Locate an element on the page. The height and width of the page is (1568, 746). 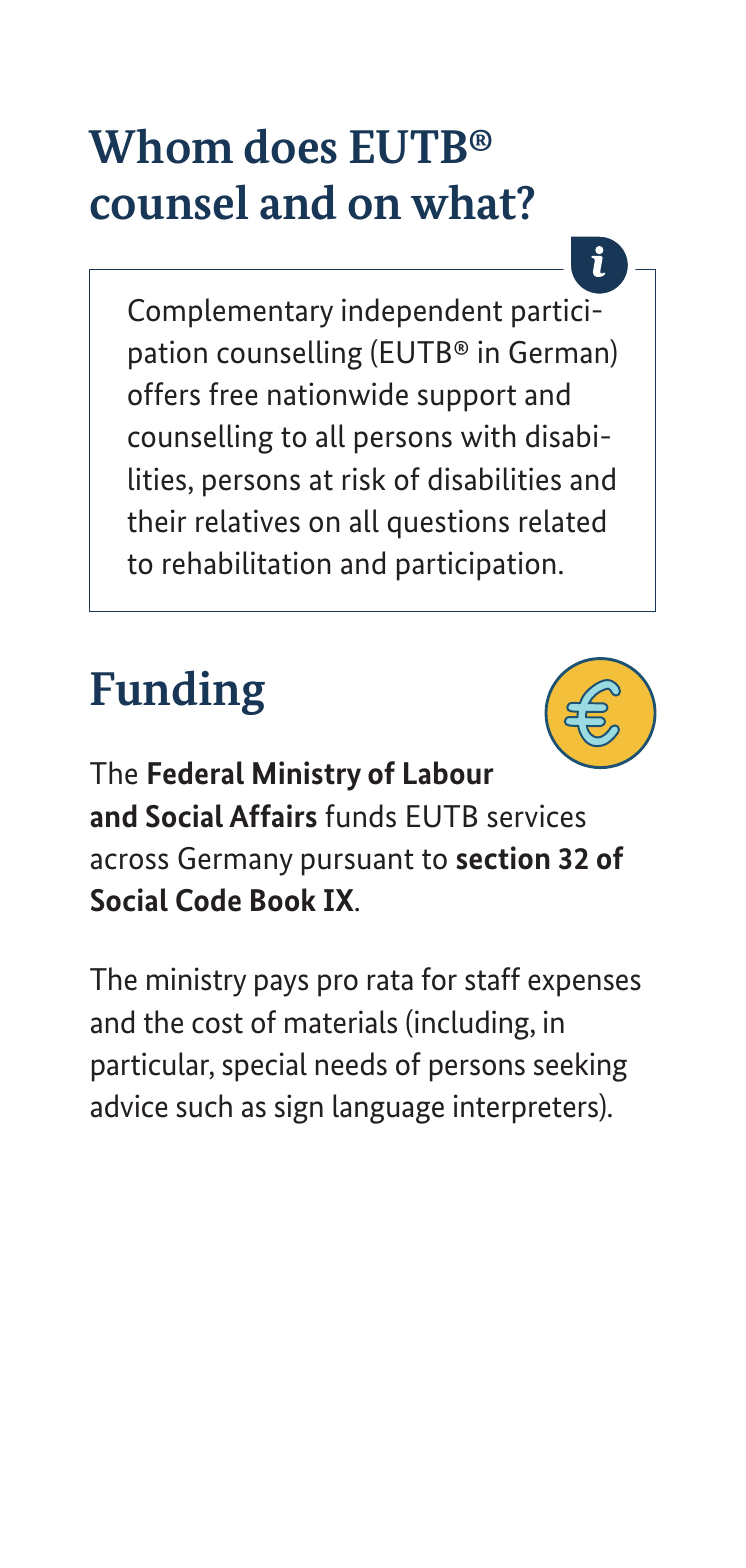
rehabilitation is located at coordinates (246, 563).
